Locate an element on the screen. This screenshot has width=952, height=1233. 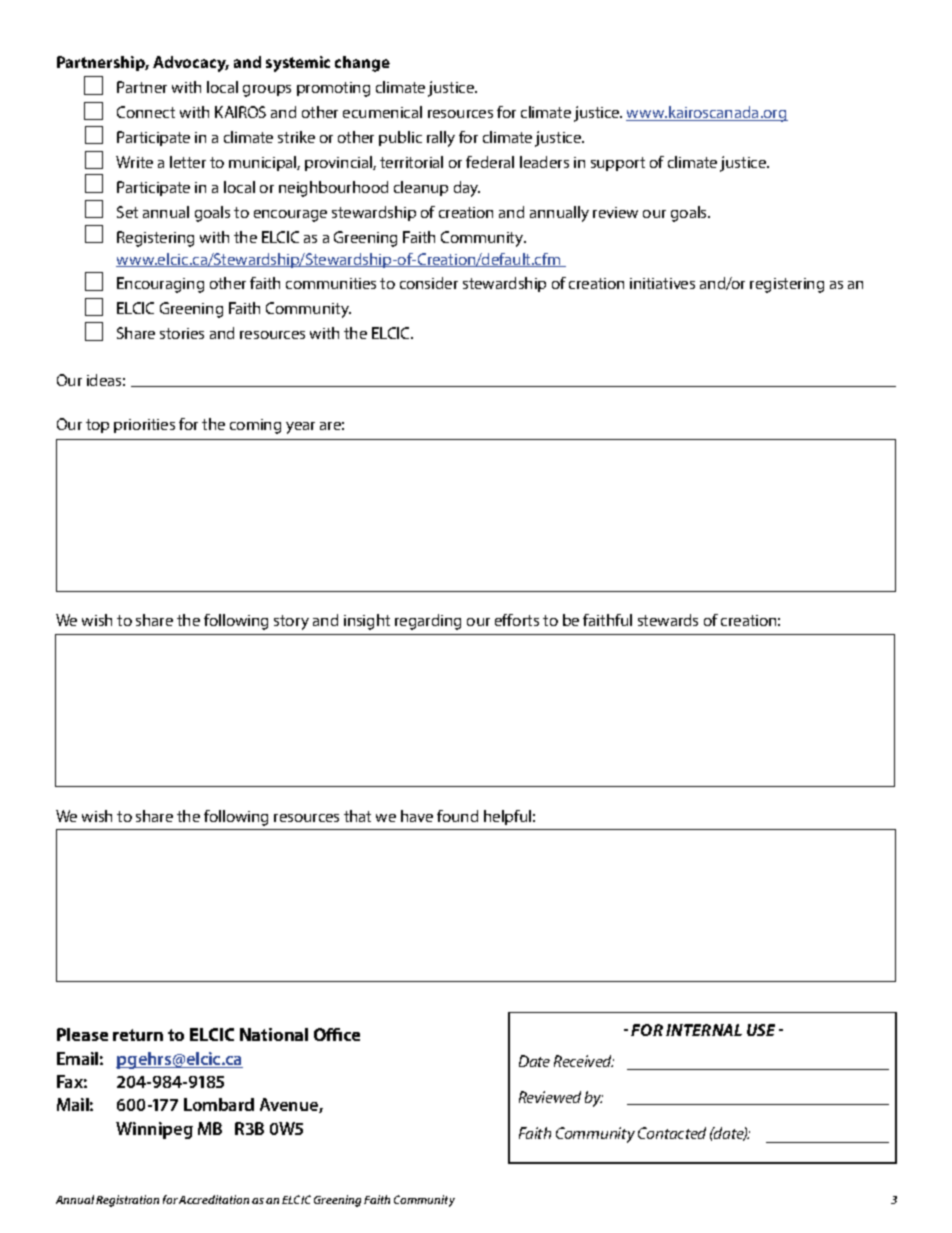
Connect is located at coordinates (146, 112).
